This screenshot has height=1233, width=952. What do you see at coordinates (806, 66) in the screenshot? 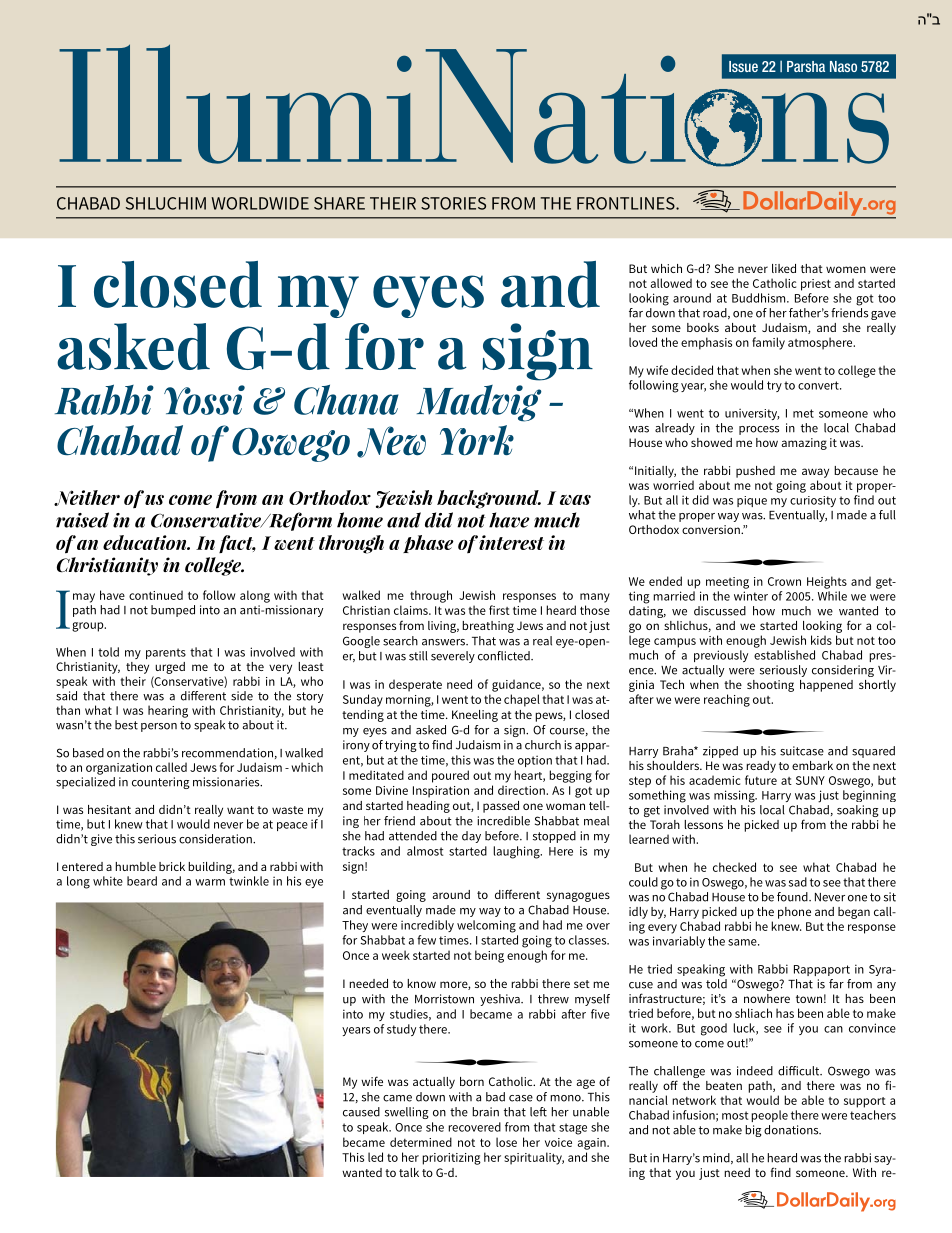
I see `Parsha` at bounding box center [806, 66].
